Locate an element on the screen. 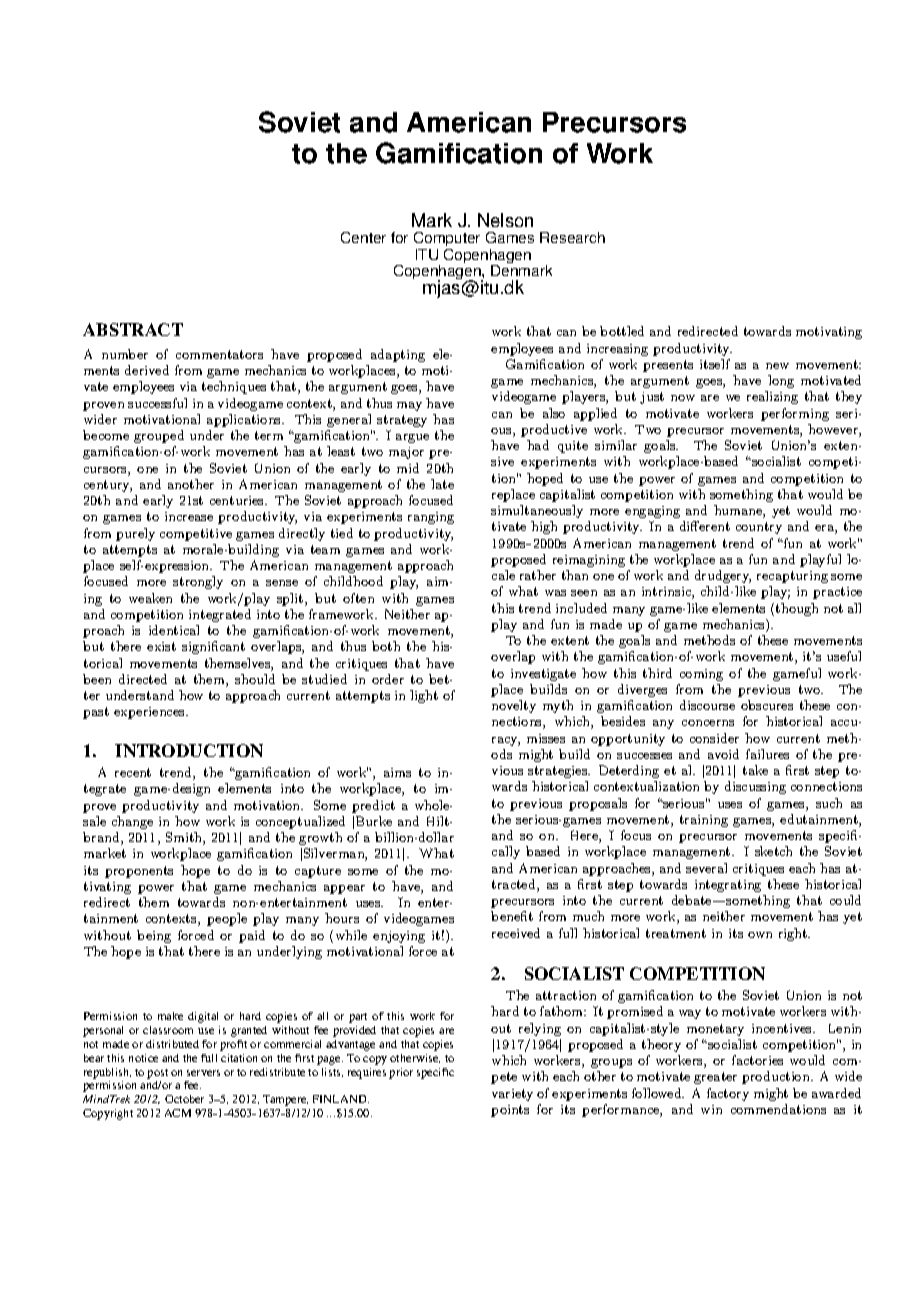 This screenshot has height=1308, width=924. coming is located at coordinates (701, 675).
